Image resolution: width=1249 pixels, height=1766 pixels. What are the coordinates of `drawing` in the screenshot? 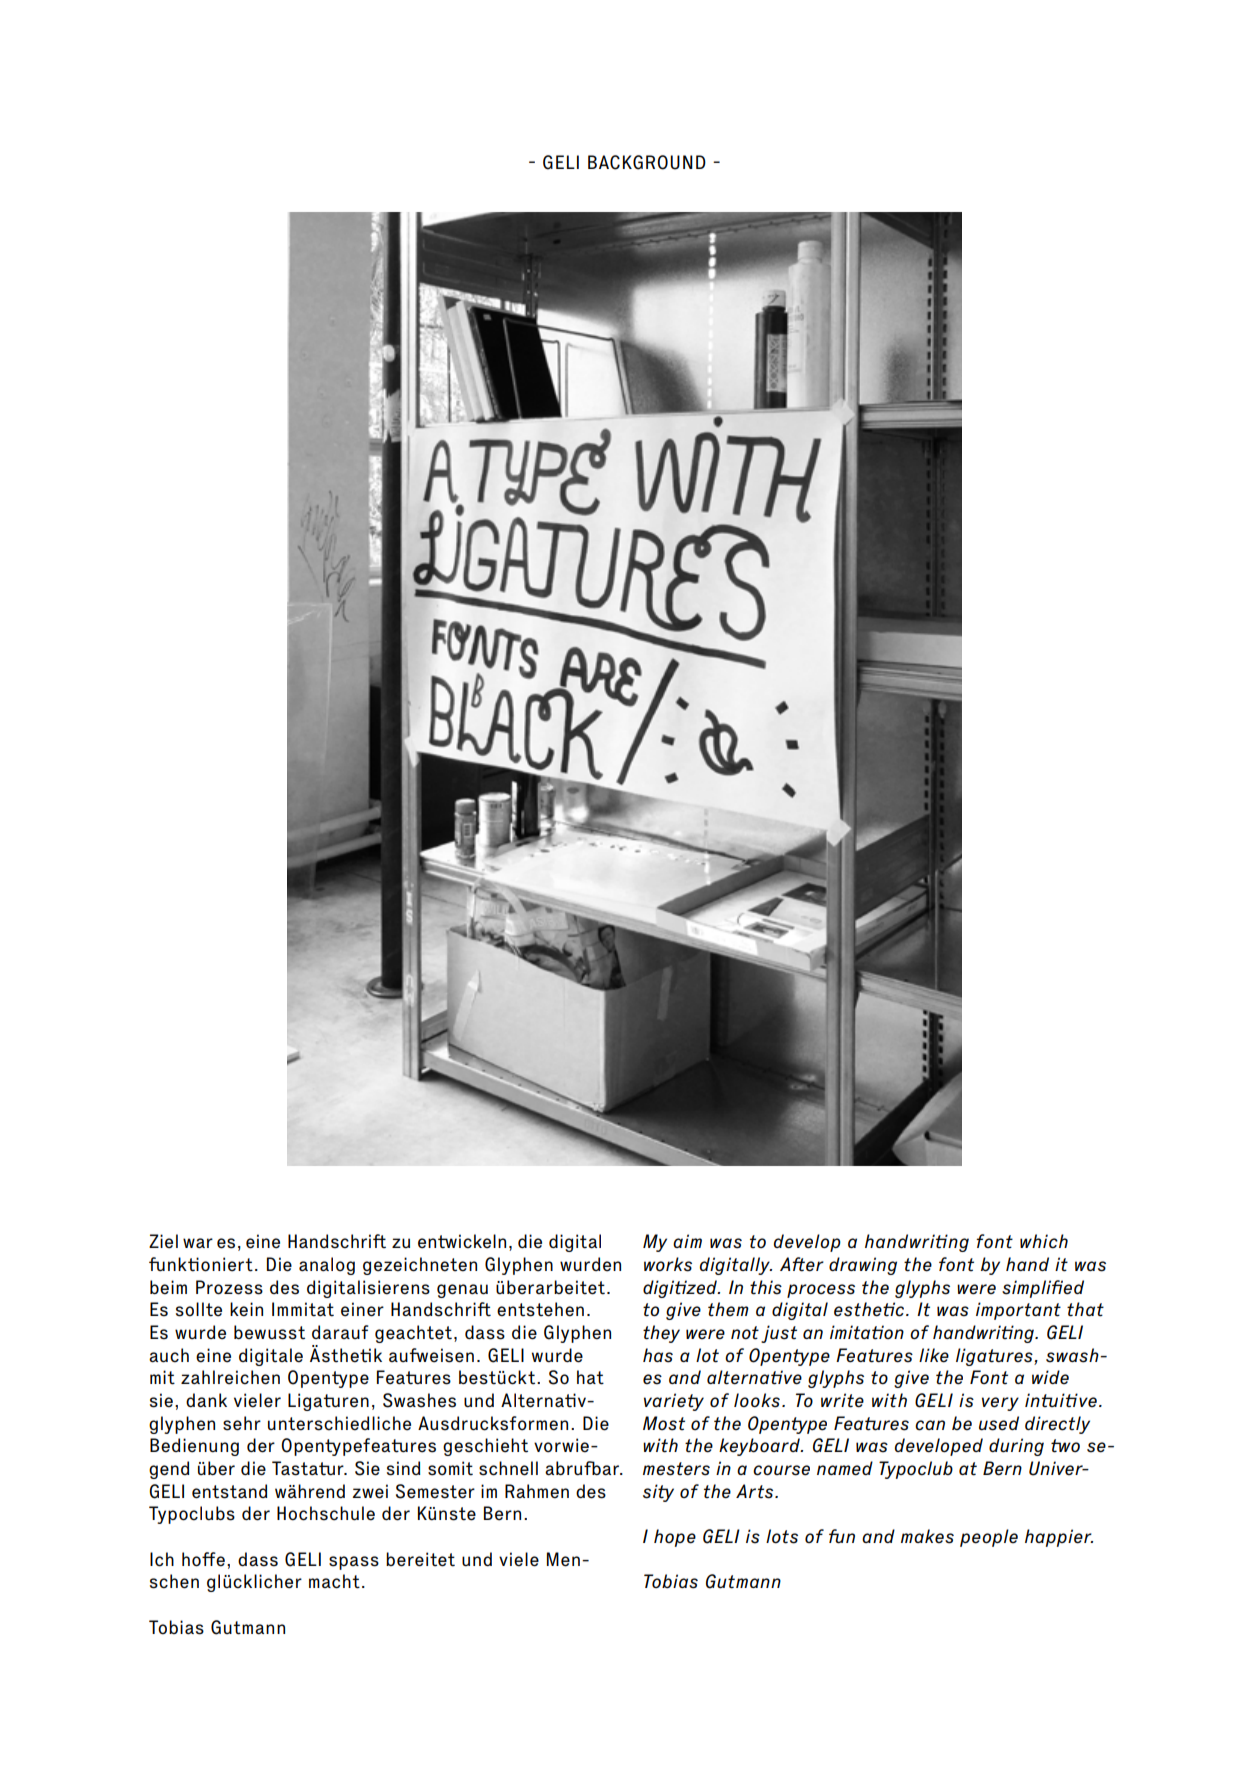 It's located at (863, 1266).
